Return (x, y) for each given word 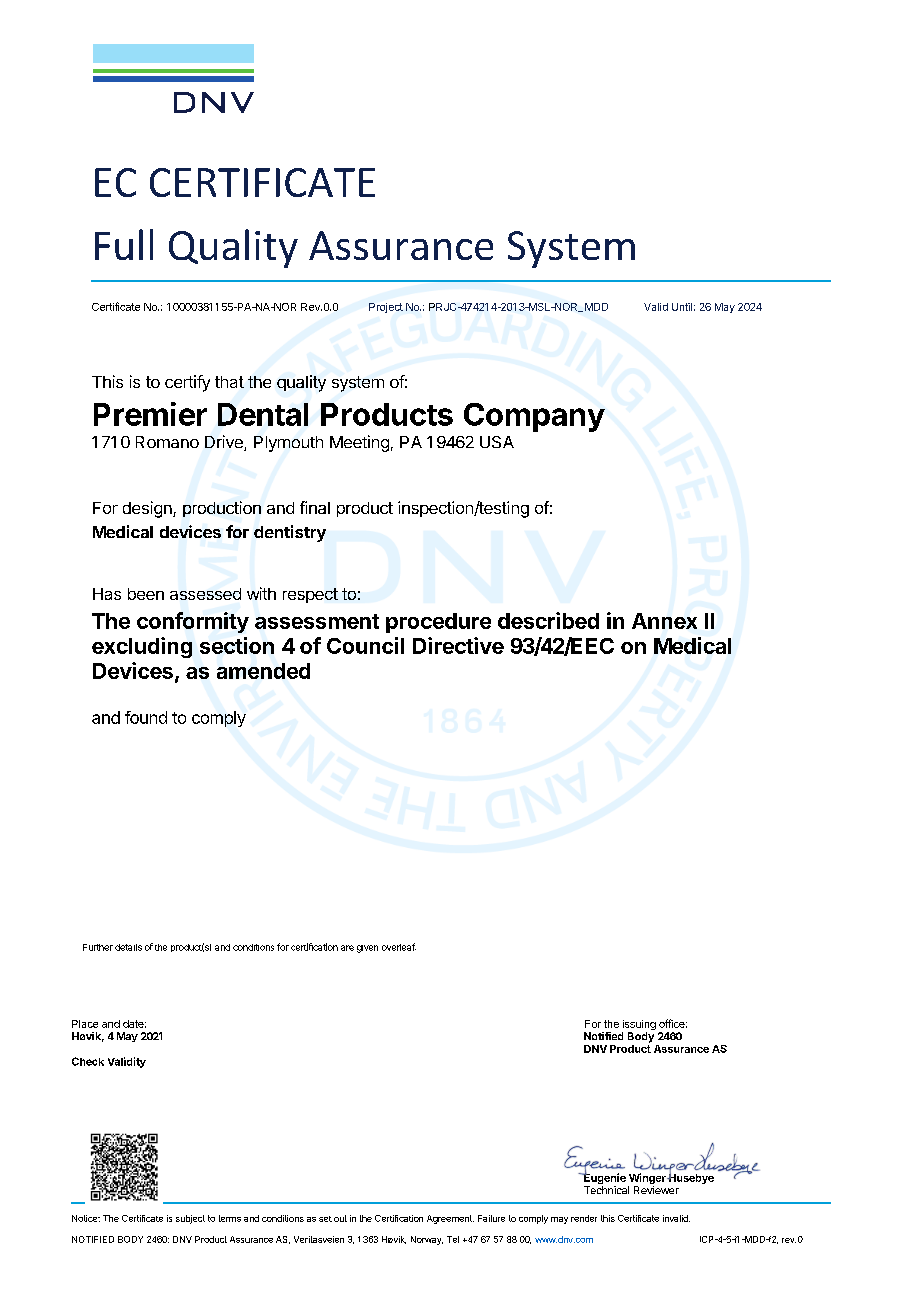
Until (682, 307)
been (146, 594)
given (367, 949)
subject (190, 1219)
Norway (427, 1240)
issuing (639, 1026)
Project (386, 308)
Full (124, 244)
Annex (664, 621)
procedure (438, 623)
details (128, 947)
